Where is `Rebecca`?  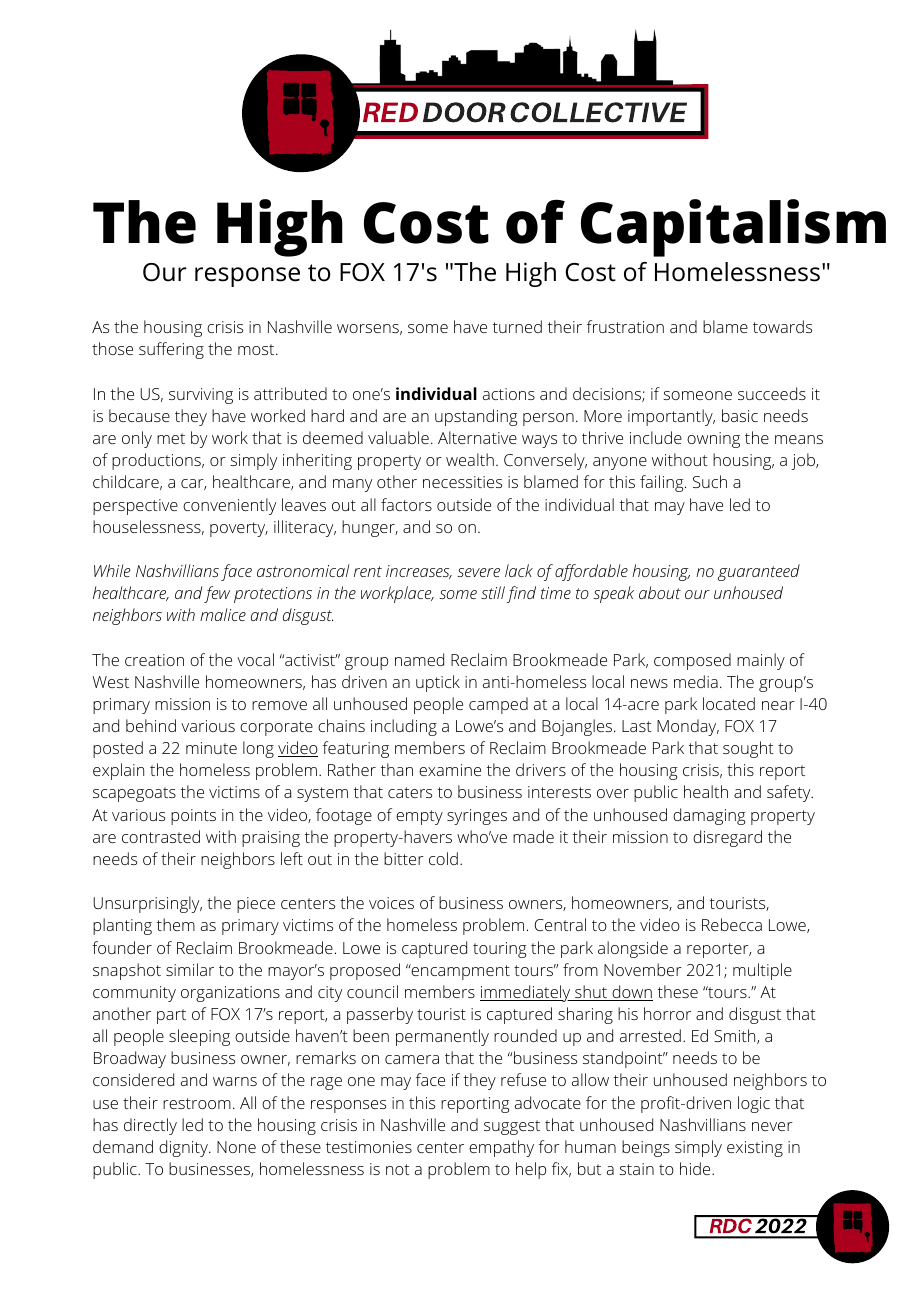
Rebecca is located at coordinates (732, 924).
